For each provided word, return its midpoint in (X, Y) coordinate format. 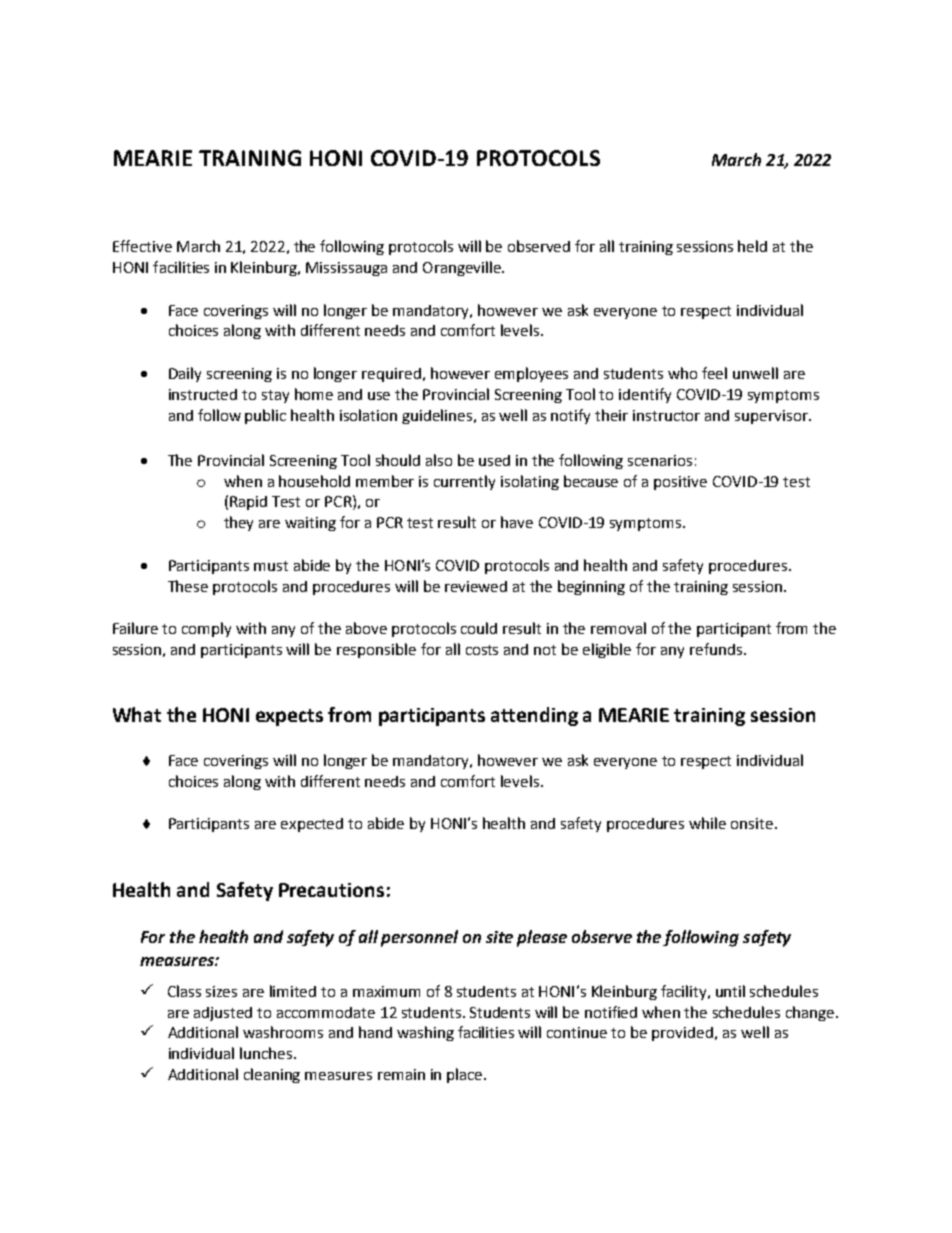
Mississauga (346, 269)
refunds (717, 649)
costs (482, 650)
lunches (267, 1053)
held (752, 246)
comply (206, 629)
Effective (142, 246)
